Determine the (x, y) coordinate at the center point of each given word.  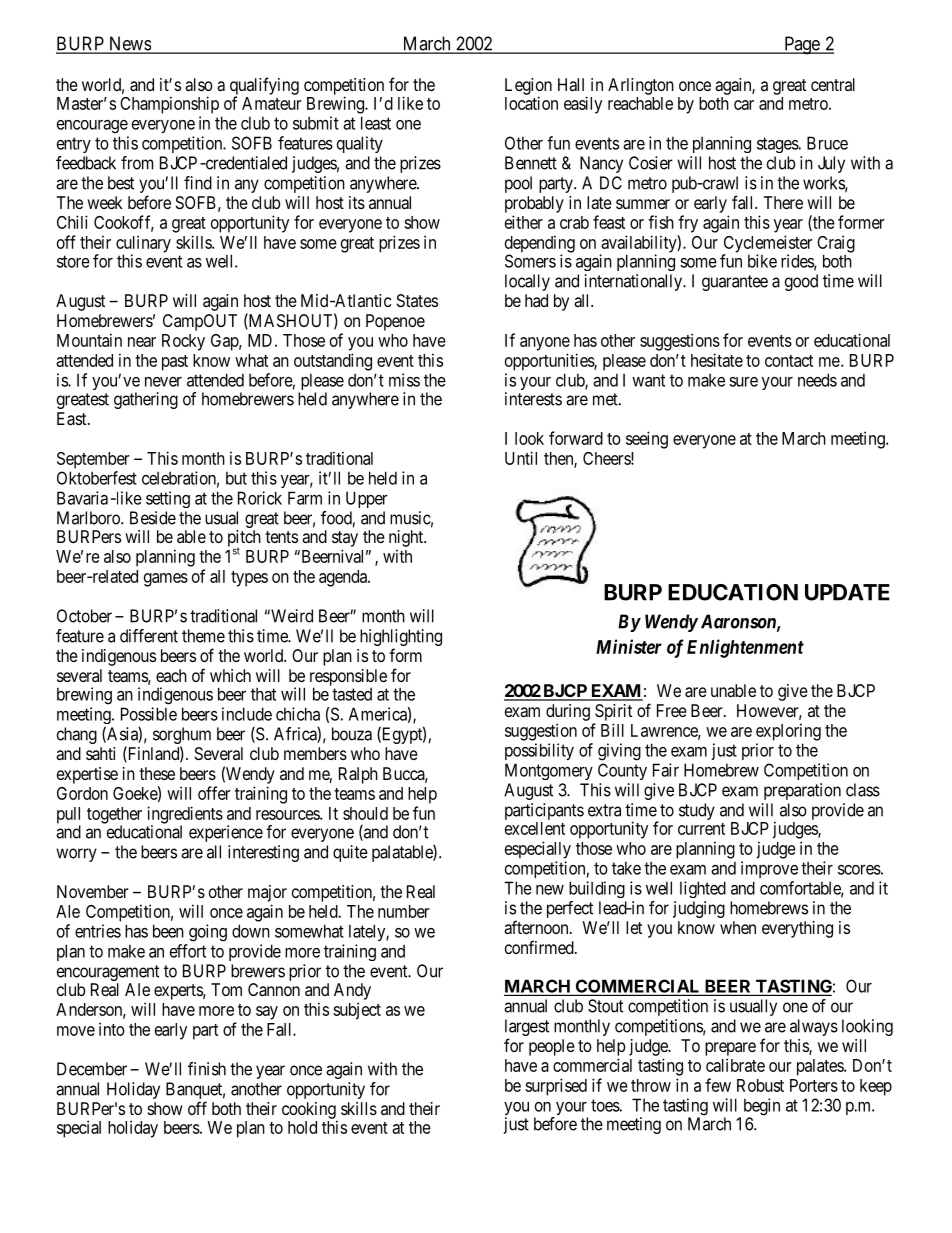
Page (801, 45)
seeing (647, 440)
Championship (169, 105)
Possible (149, 714)
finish (207, 1069)
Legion (528, 87)
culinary (143, 245)
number (404, 911)
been (168, 931)
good (801, 282)
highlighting (401, 637)
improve (769, 869)
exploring (788, 732)
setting (168, 499)
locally (527, 282)
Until (521, 458)
